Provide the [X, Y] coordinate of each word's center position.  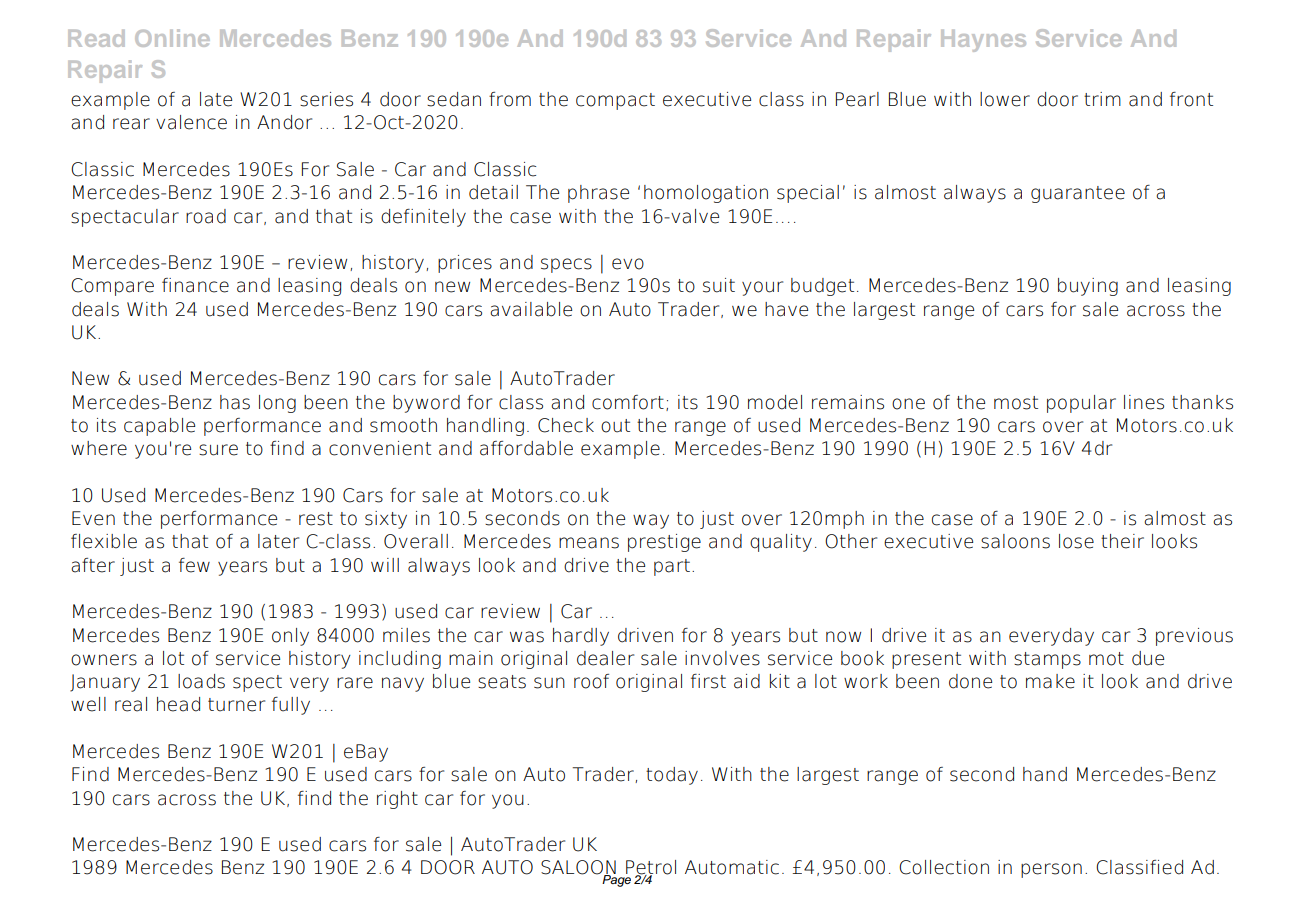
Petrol [651, 868]
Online [172, 38]
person [1051, 870]
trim [1102, 99]
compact [615, 101]
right [397, 800]
